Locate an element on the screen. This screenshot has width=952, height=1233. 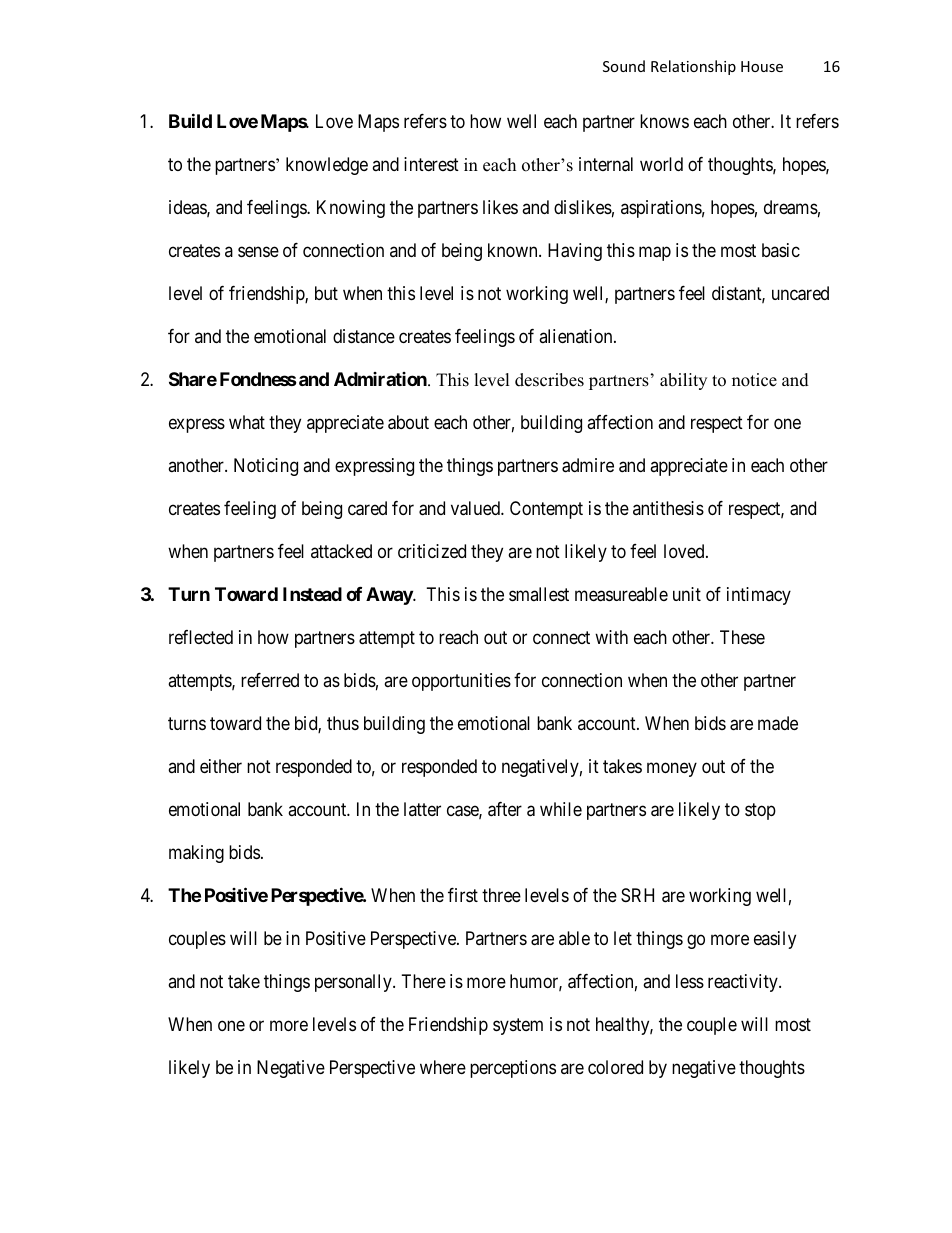
less is located at coordinates (690, 981).
